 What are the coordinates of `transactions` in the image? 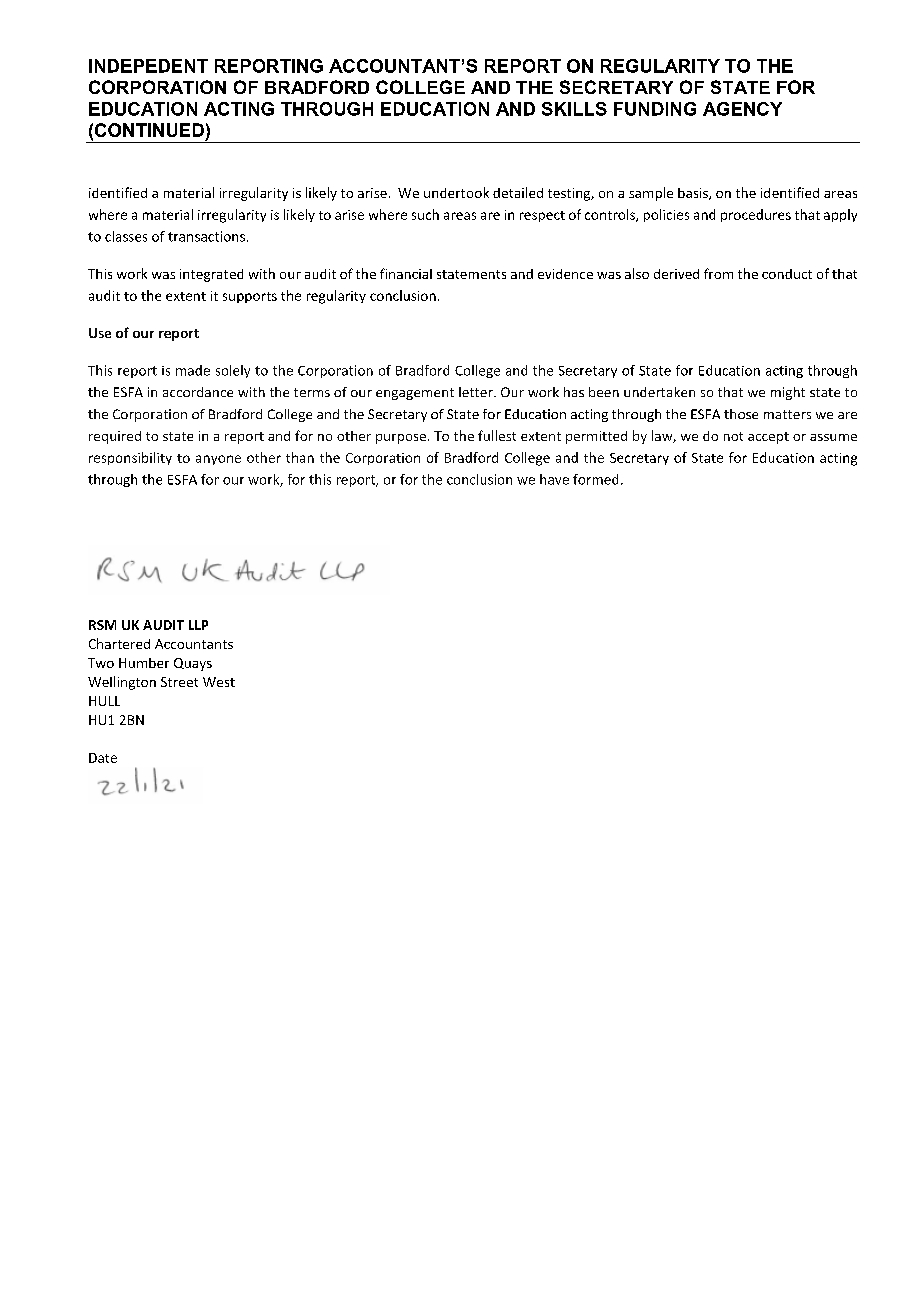 It's located at (206, 236).
